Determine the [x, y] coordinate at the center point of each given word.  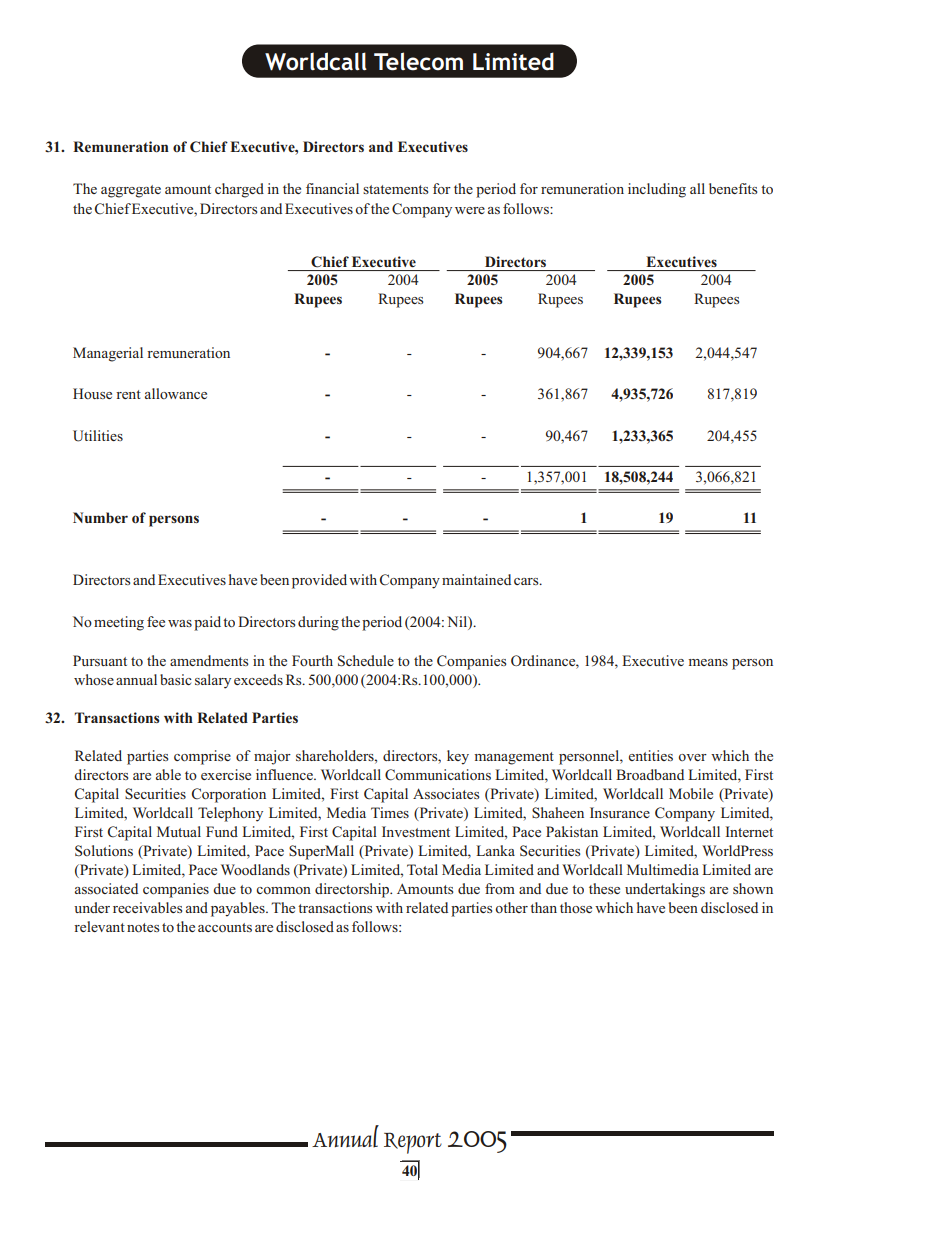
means [708, 662]
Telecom [418, 61]
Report [413, 1143]
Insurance [620, 812]
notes [143, 927]
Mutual [179, 831]
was [180, 623]
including [657, 190]
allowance [176, 393]
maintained [476, 579]
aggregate [131, 191]
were [470, 210]
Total [422, 869]
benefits [733, 188]
